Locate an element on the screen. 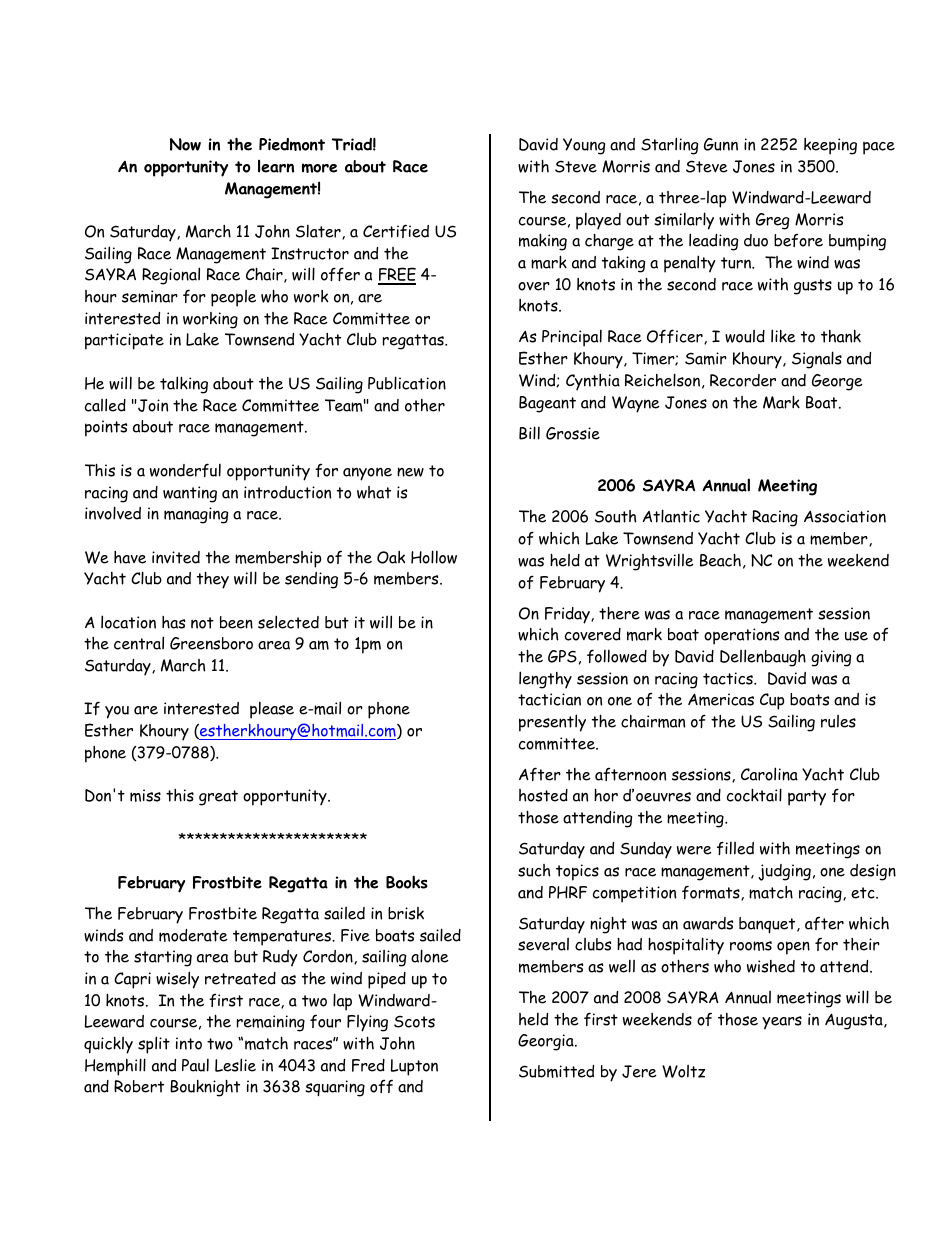 The width and height of the screenshot is (952, 1233). keeping is located at coordinates (830, 146).
